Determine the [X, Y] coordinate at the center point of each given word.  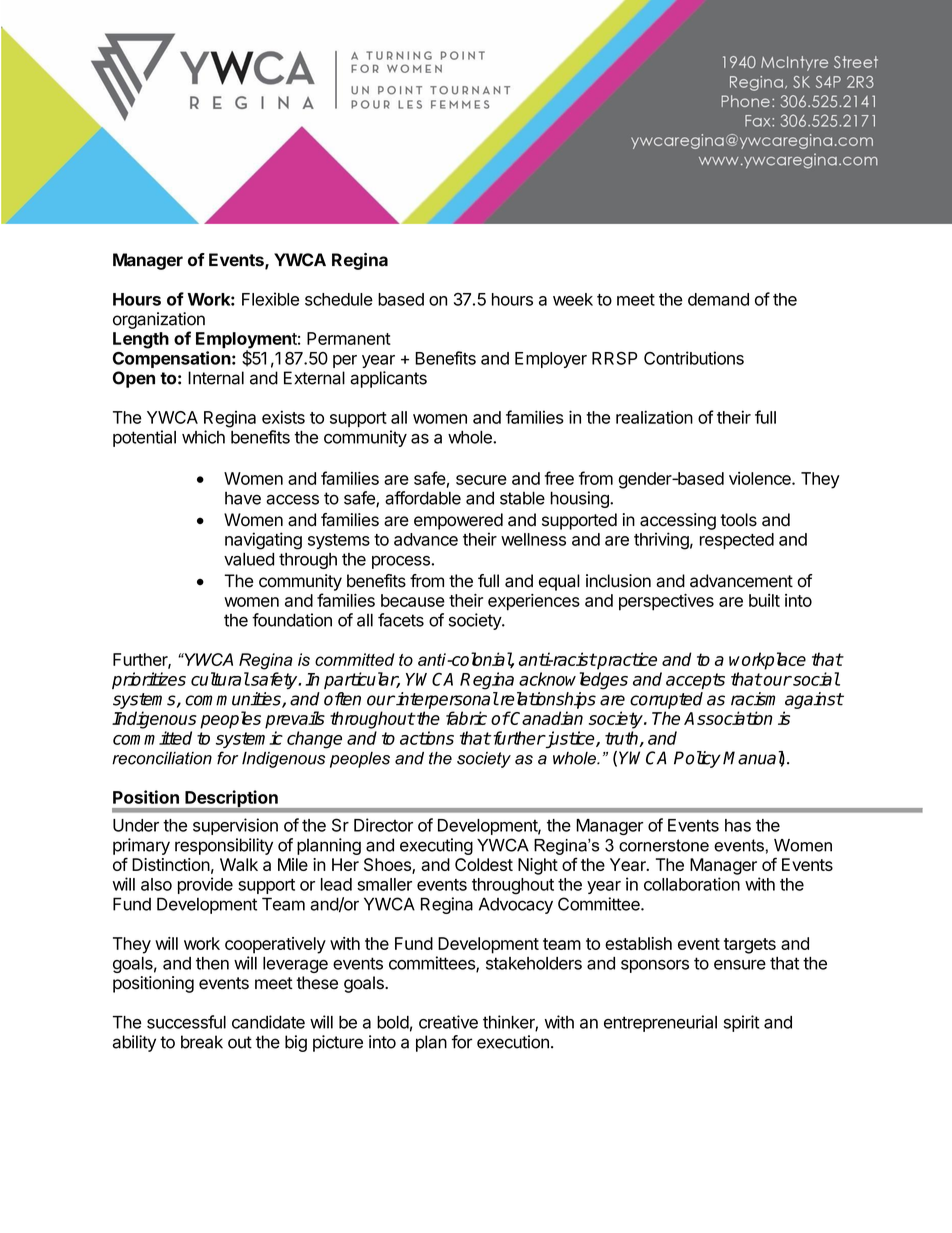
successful [186, 1022]
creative [448, 1022]
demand [718, 299]
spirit [741, 1023]
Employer [551, 360]
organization [159, 320]
